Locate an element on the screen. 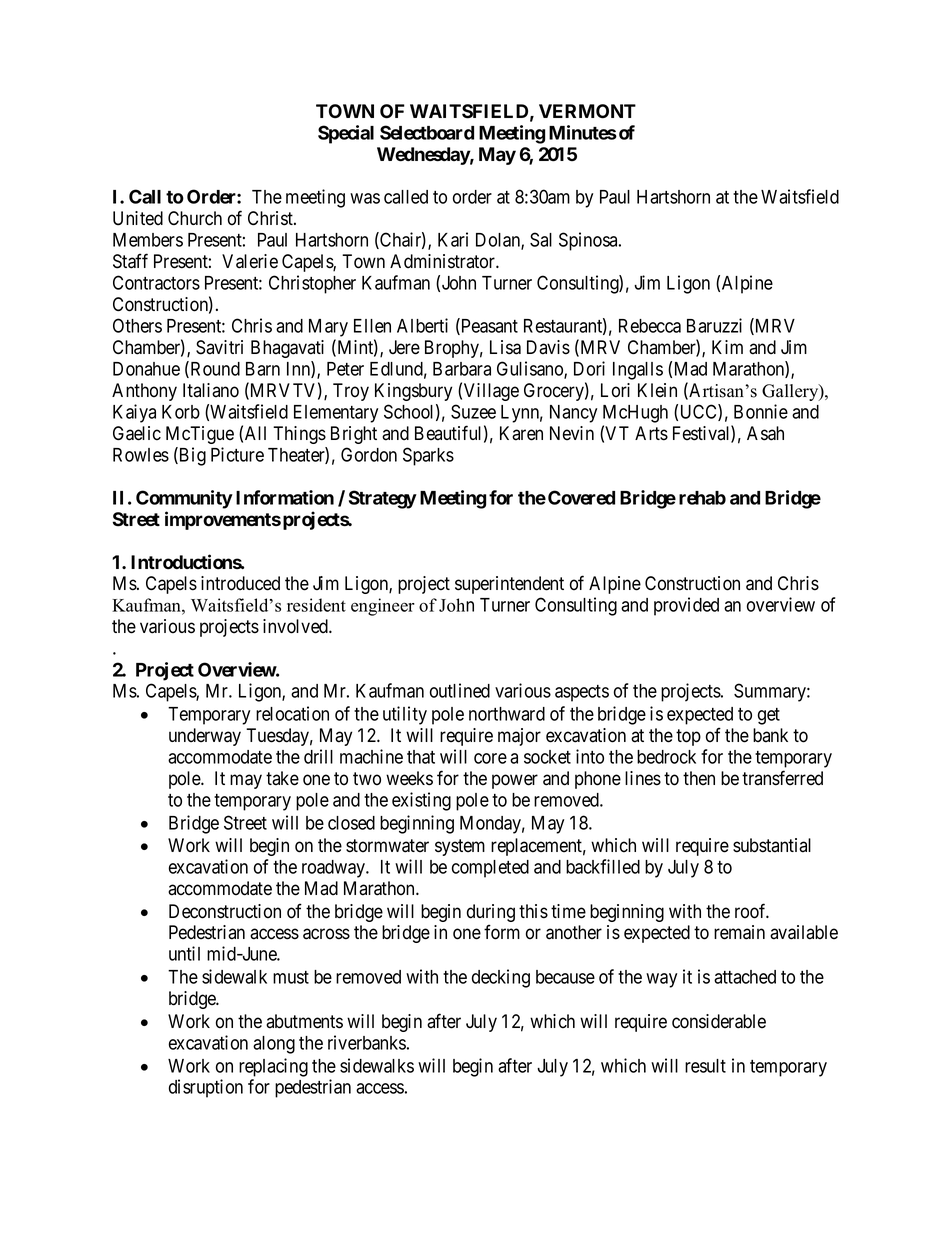  Kim is located at coordinates (727, 347).
